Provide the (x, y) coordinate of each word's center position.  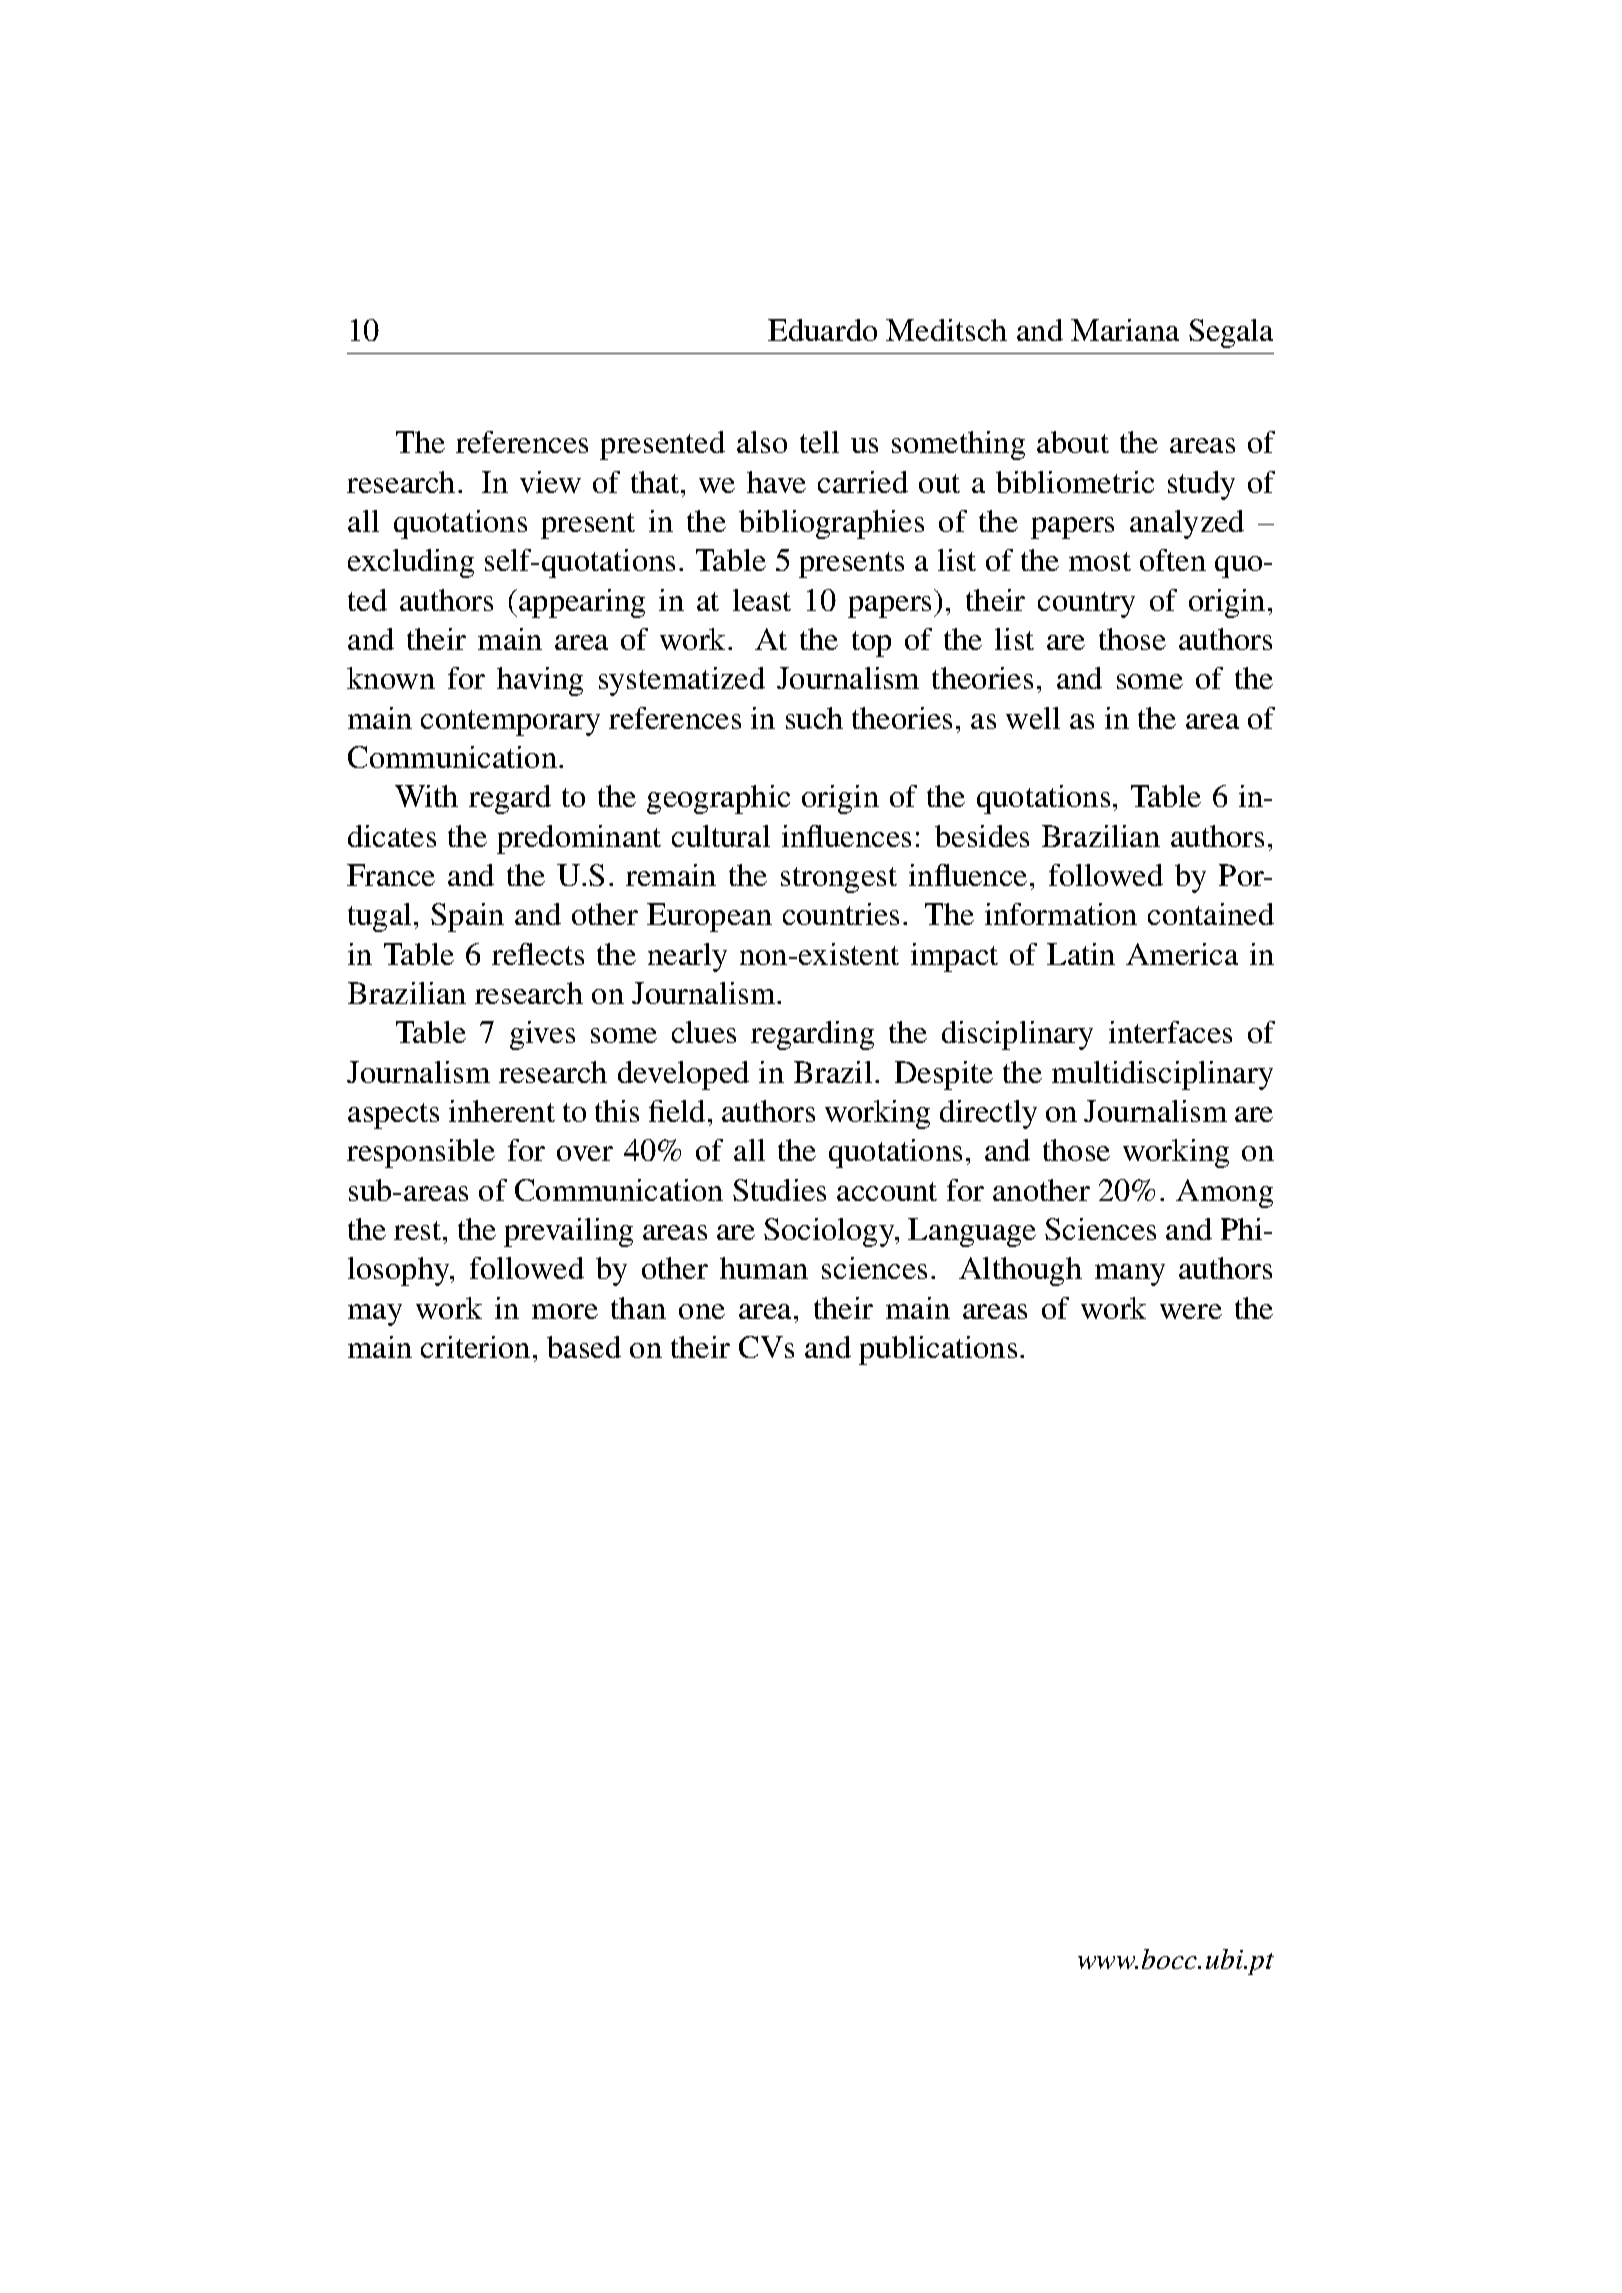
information (1061, 914)
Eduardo (822, 330)
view (550, 482)
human (764, 1268)
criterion (475, 1347)
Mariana (1125, 330)
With (426, 796)
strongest (839, 880)
